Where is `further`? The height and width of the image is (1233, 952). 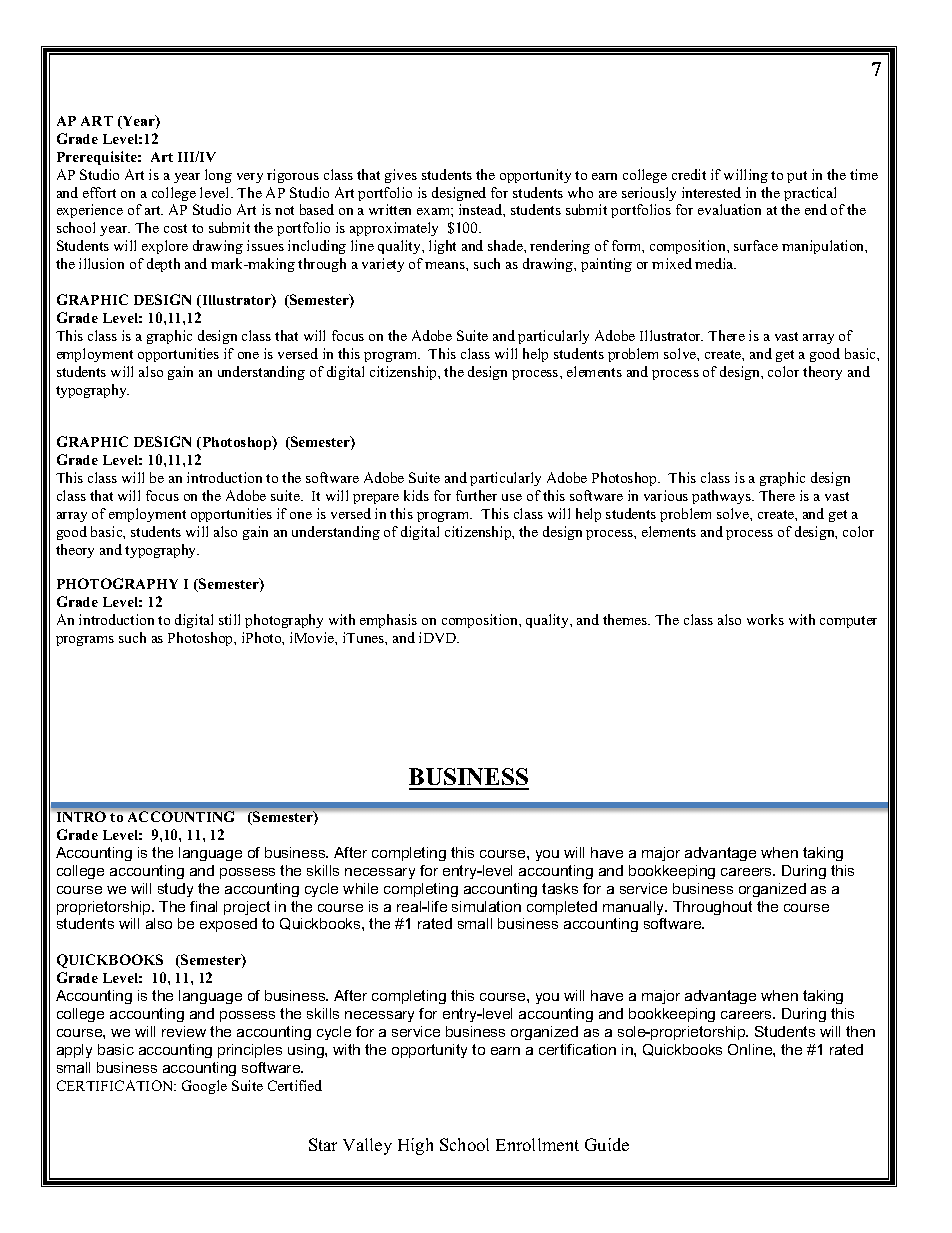
further is located at coordinates (476, 495).
